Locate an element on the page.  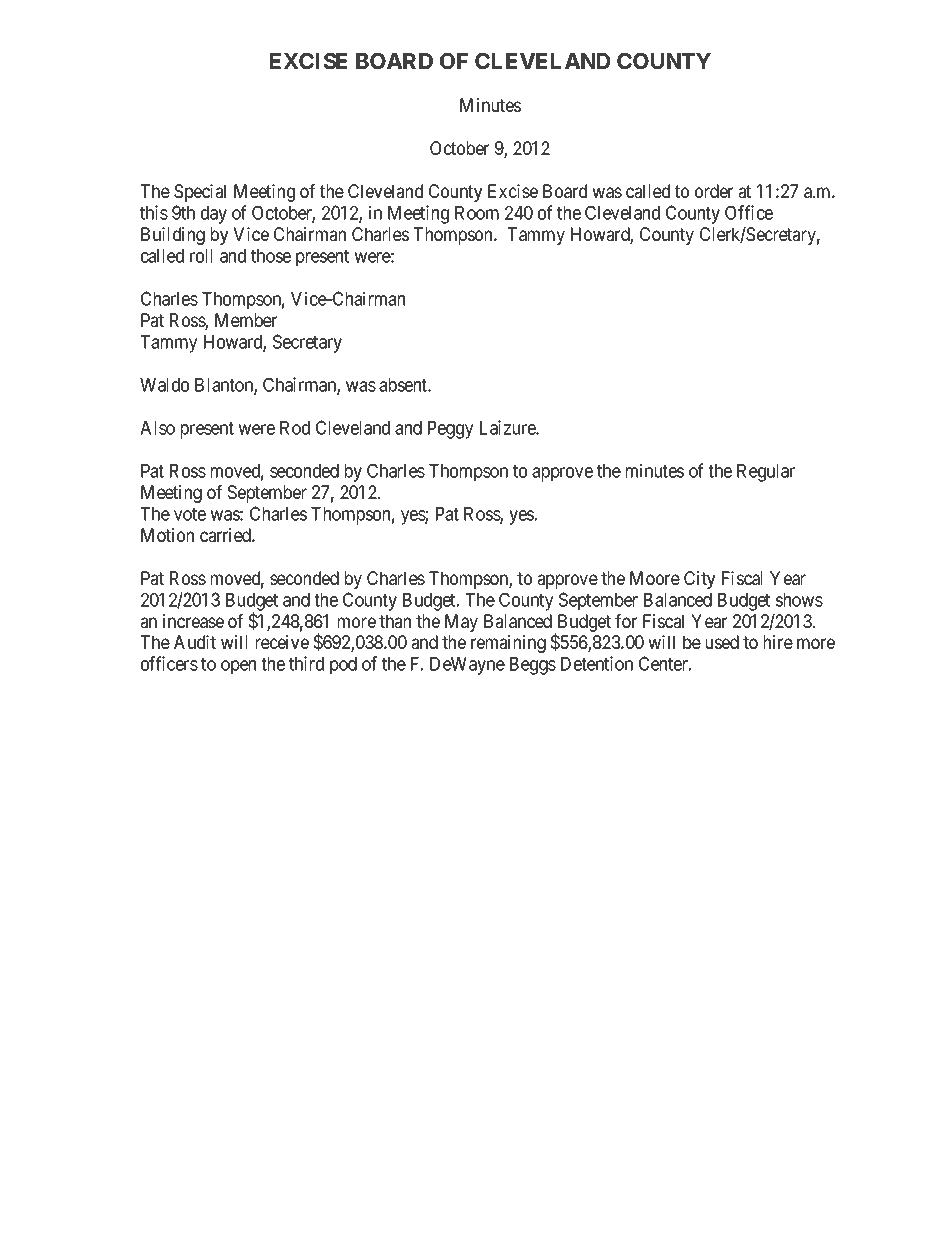
Motion is located at coordinates (167, 535).
